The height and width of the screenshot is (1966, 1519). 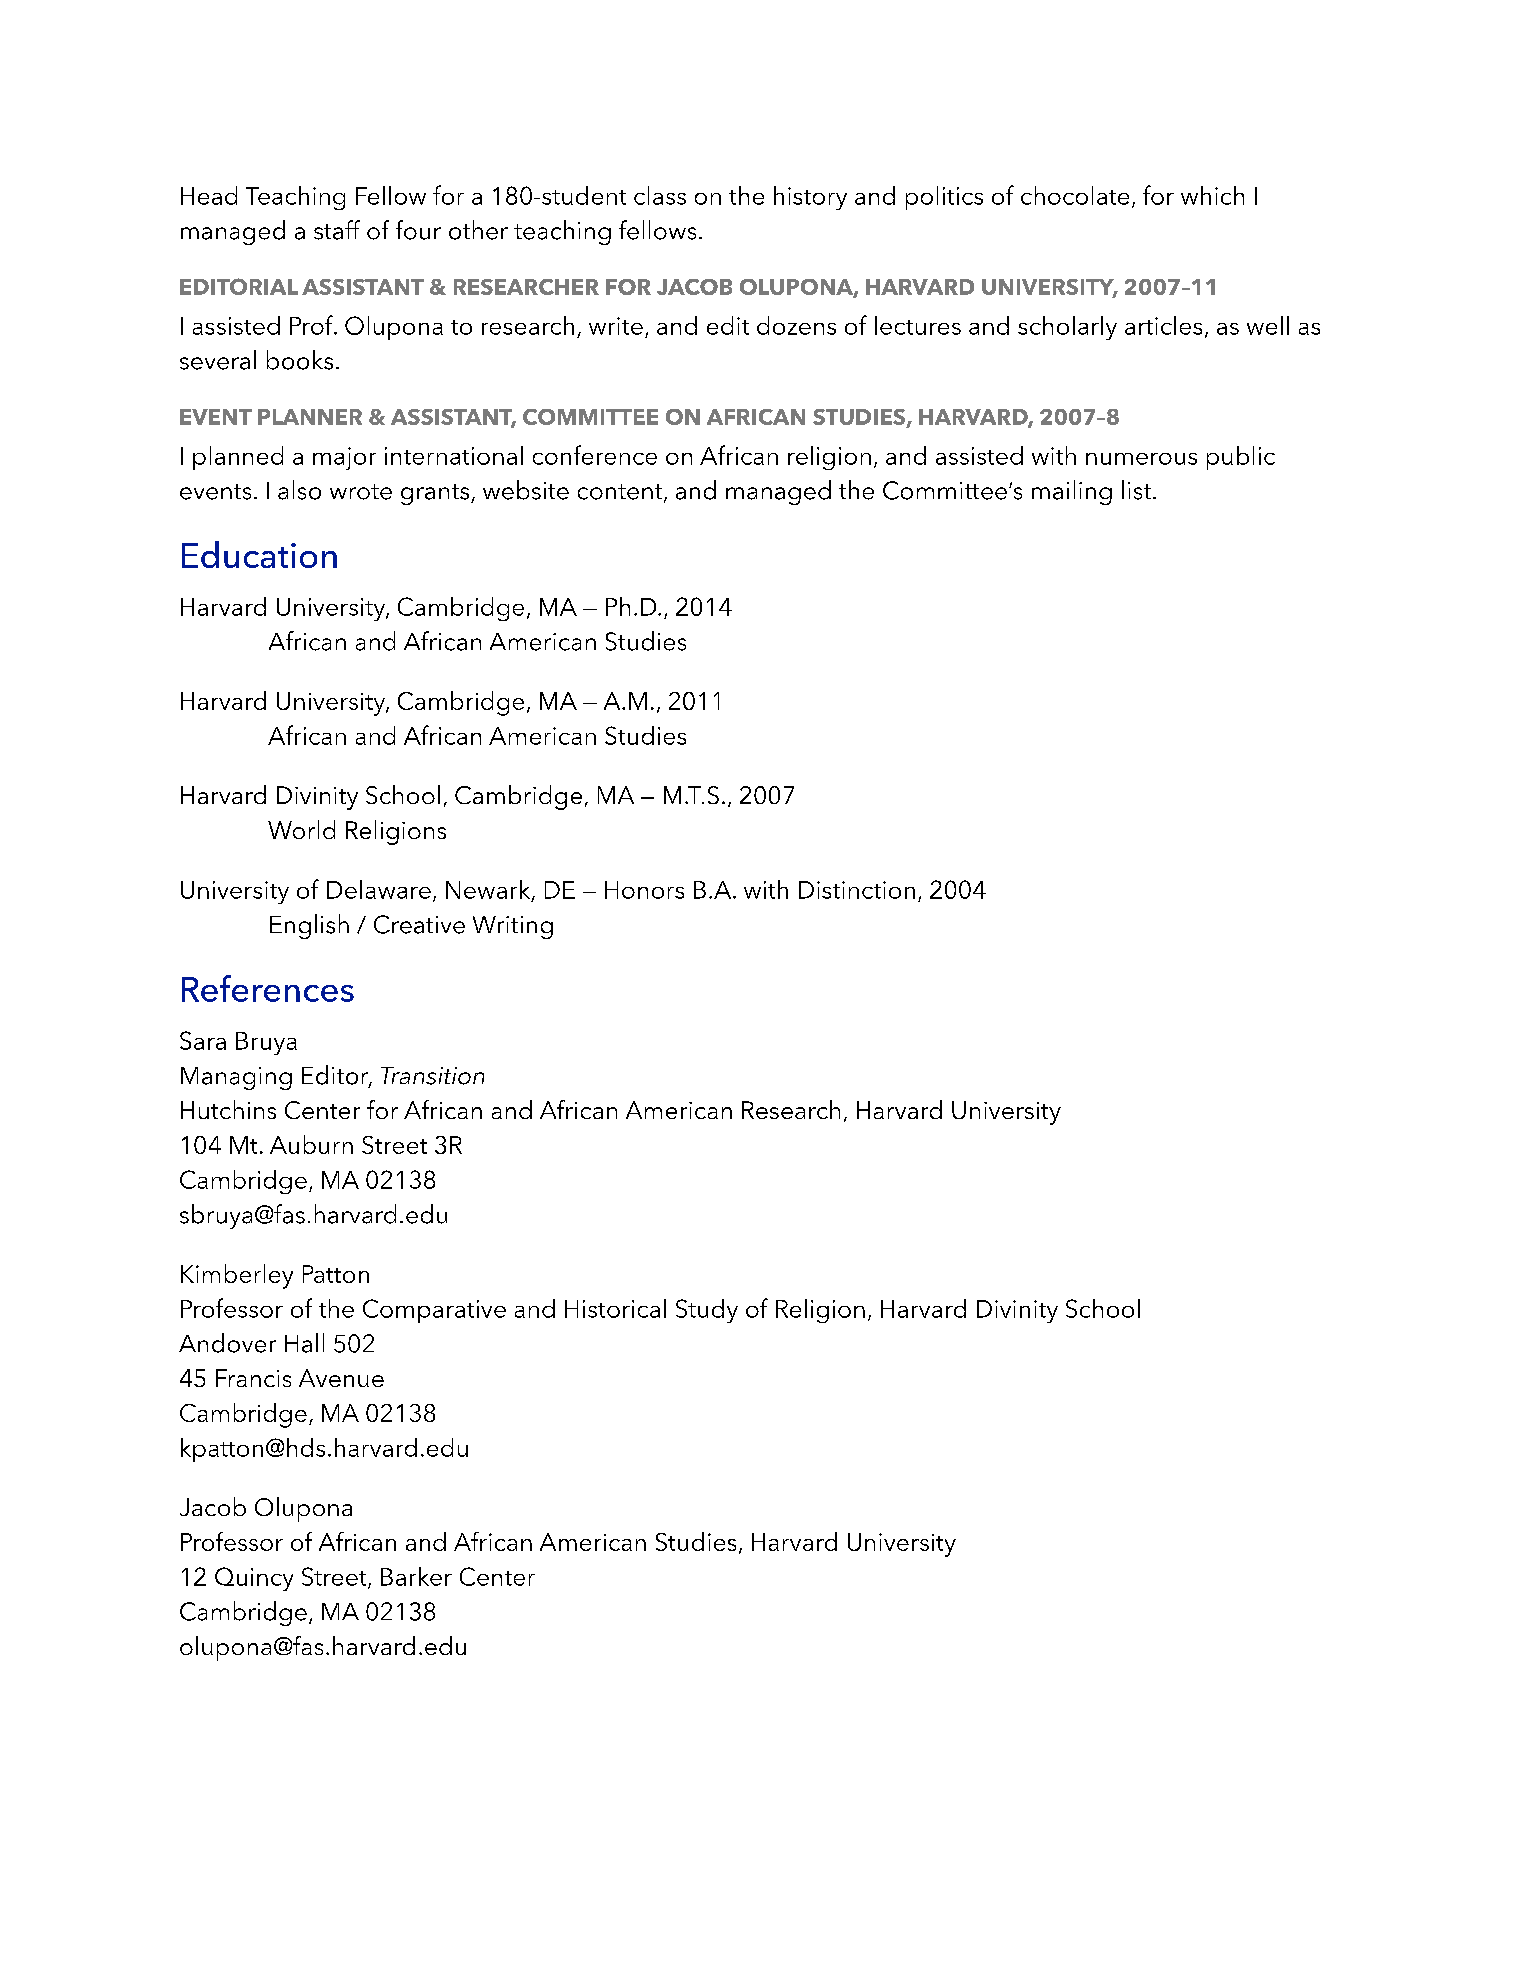 I want to click on Quincy, so click(x=254, y=1579).
